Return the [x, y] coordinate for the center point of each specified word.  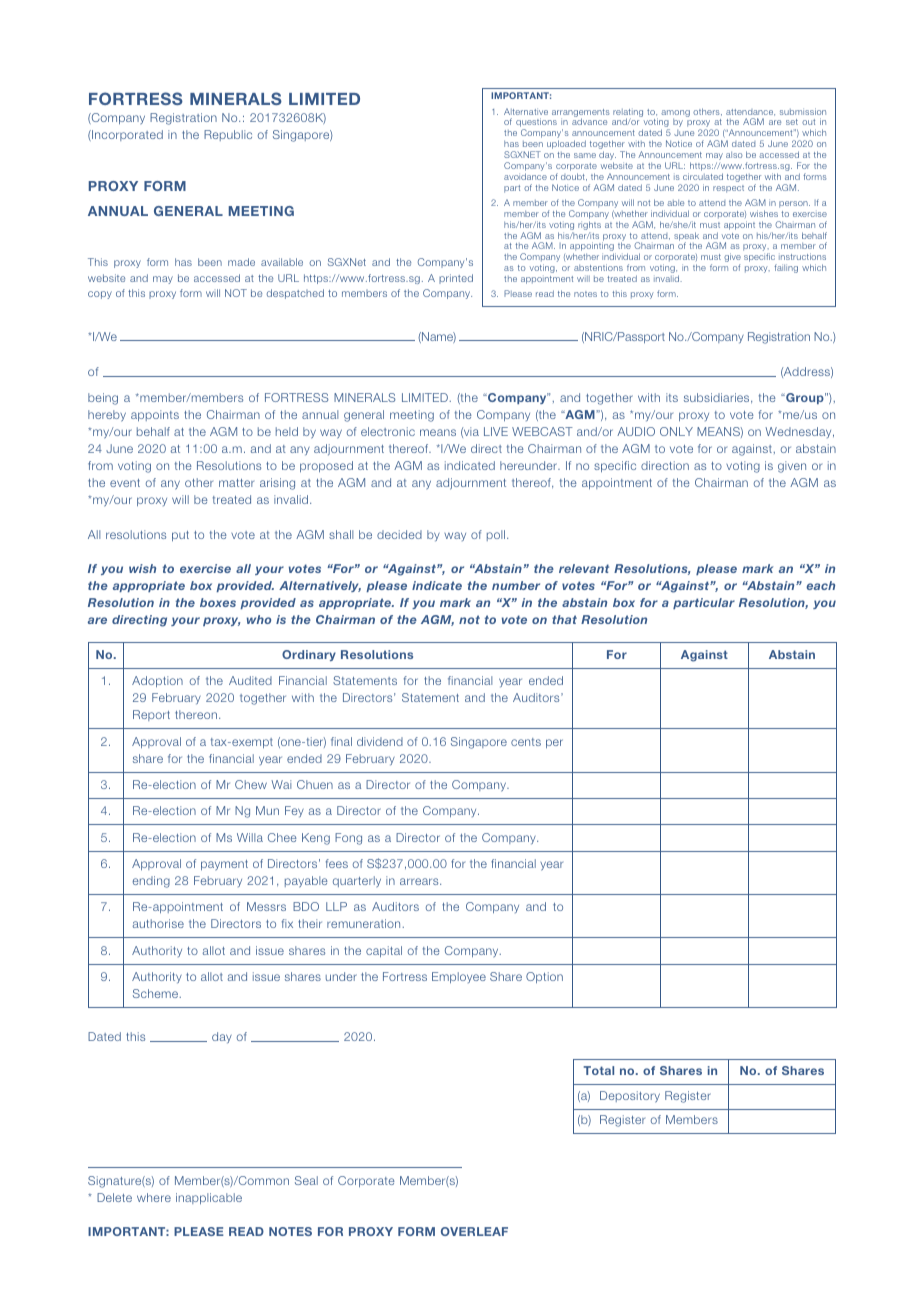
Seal [306, 1180]
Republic [228, 135]
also [734, 155]
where [154, 1197]
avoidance [525, 176]
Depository [630, 1097]
